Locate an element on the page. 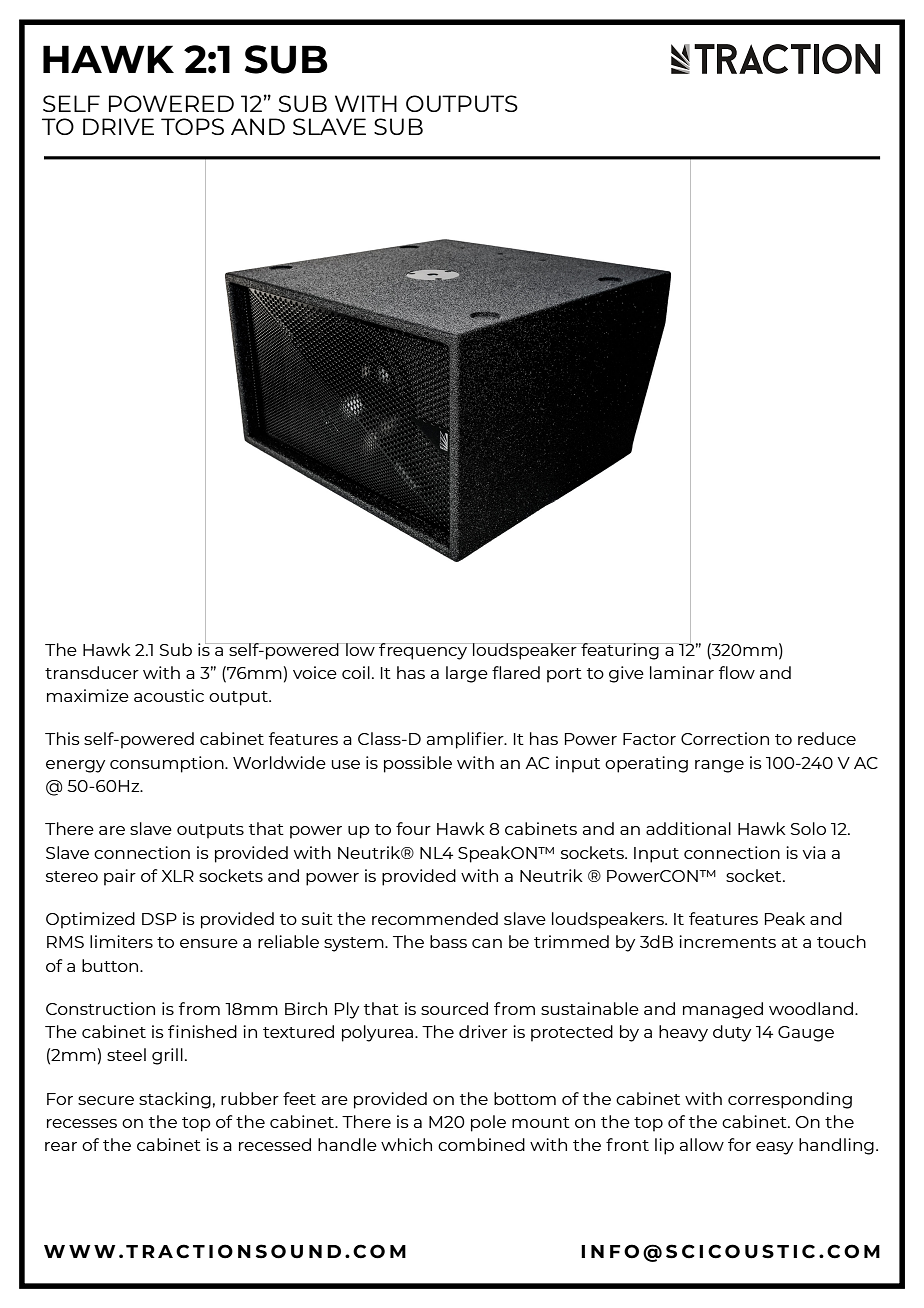 The image size is (924, 1308). consumption is located at coordinates (168, 764).
